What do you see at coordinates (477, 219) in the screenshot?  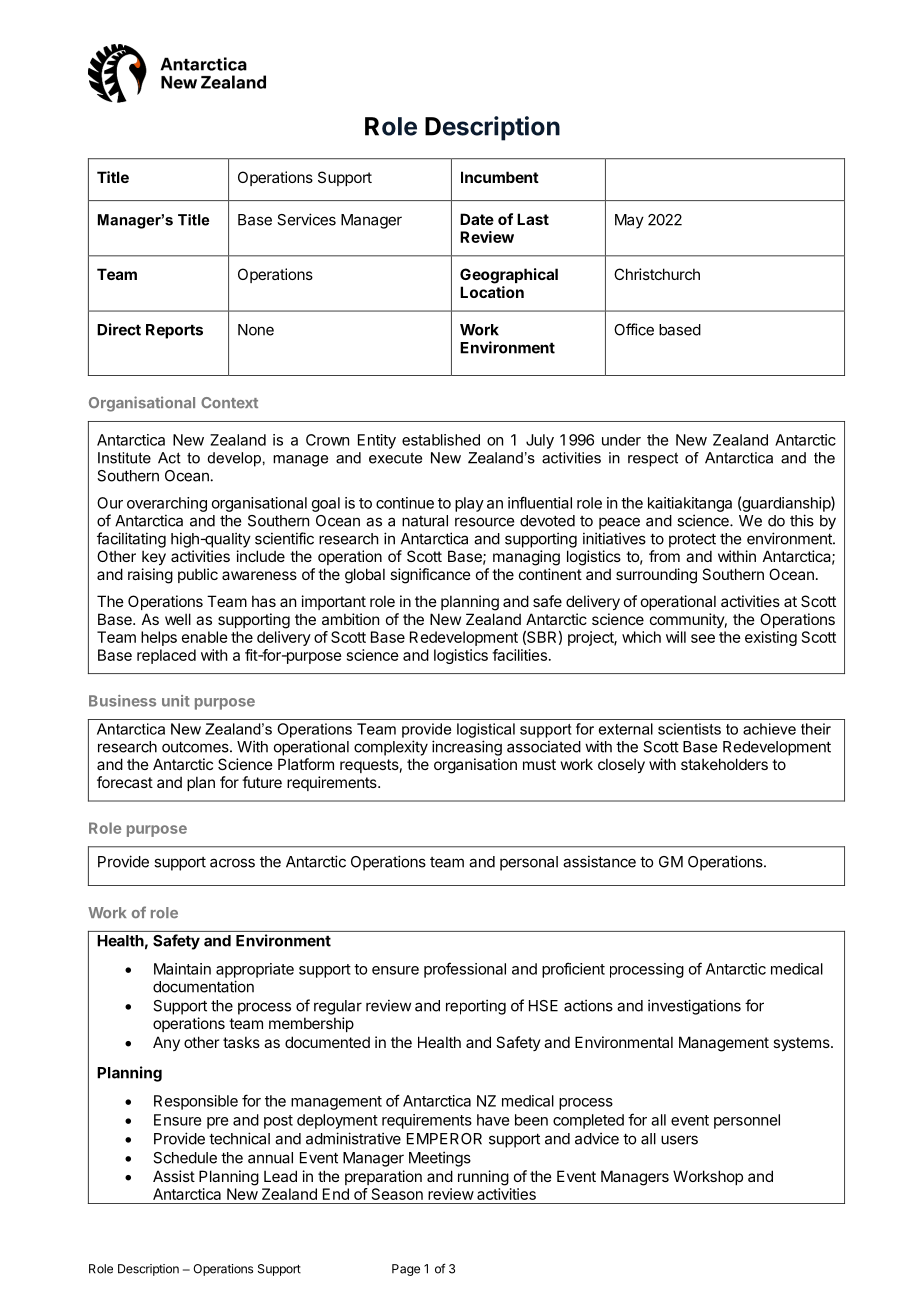 I see `Date` at bounding box center [477, 219].
